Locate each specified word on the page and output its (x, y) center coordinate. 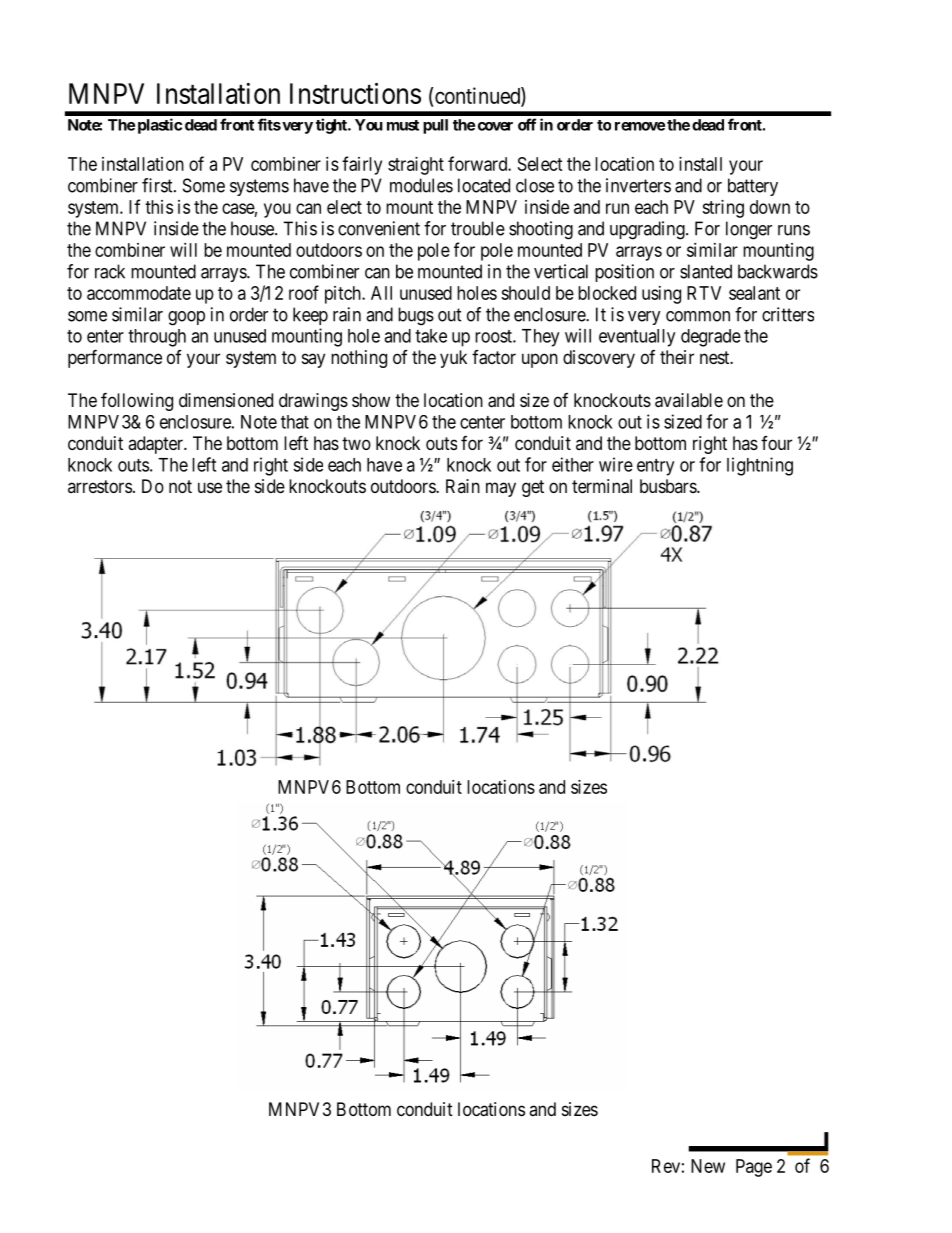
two (356, 443)
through (157, 338)
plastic (160, 126)
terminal (602, 486)
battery (753, 187)
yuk (453, 359)
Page (754, 1168)
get (533, 488)
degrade (711, 338)
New (708, 1166)
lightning (760, 466)
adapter (156, 445)
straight (416, 166)
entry (655, 467)
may (501, 489)
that (295, 422)
